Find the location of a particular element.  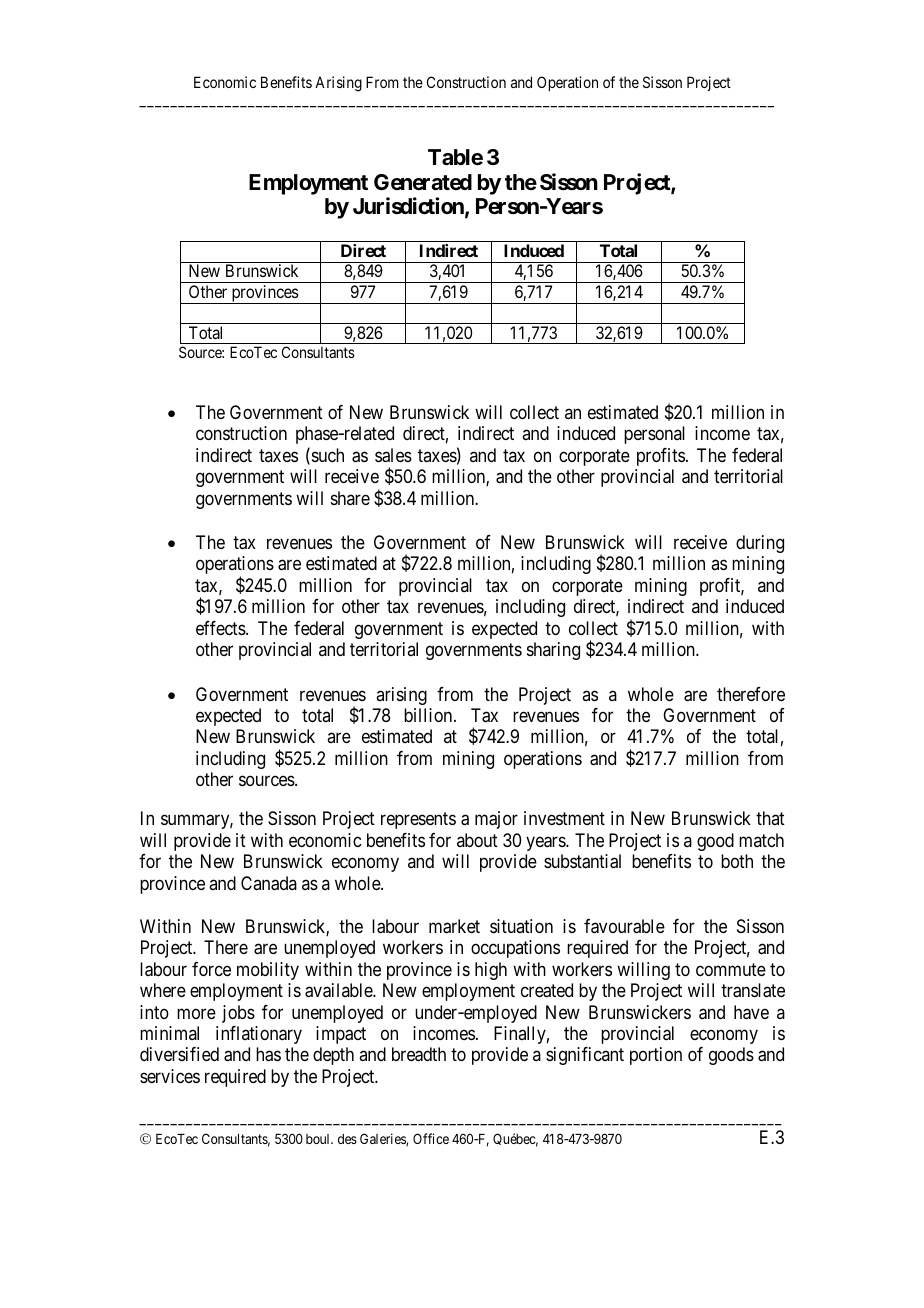

sales is located at coordinates (393, 455).
